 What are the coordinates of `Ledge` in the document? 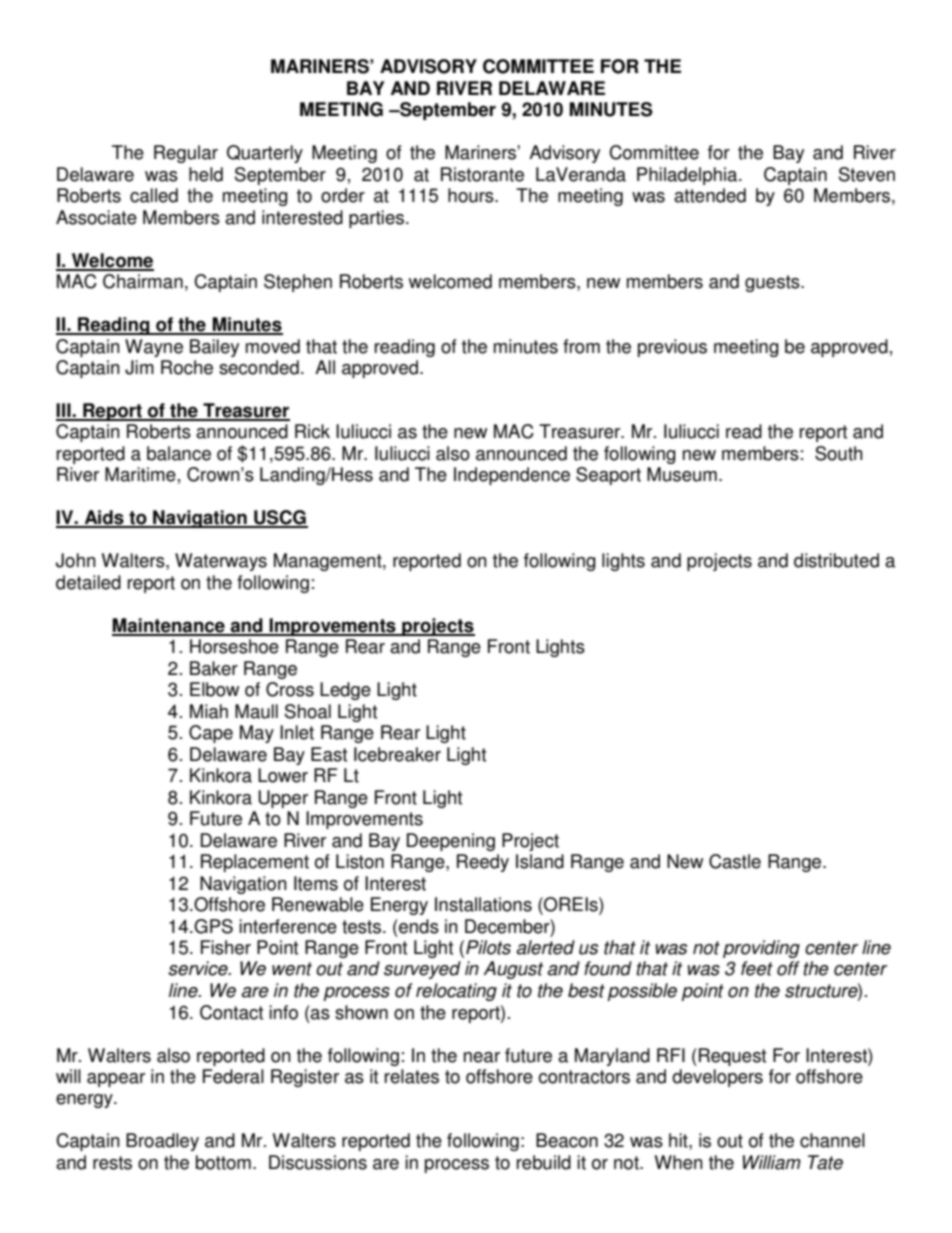 It's located at (345, 691).
